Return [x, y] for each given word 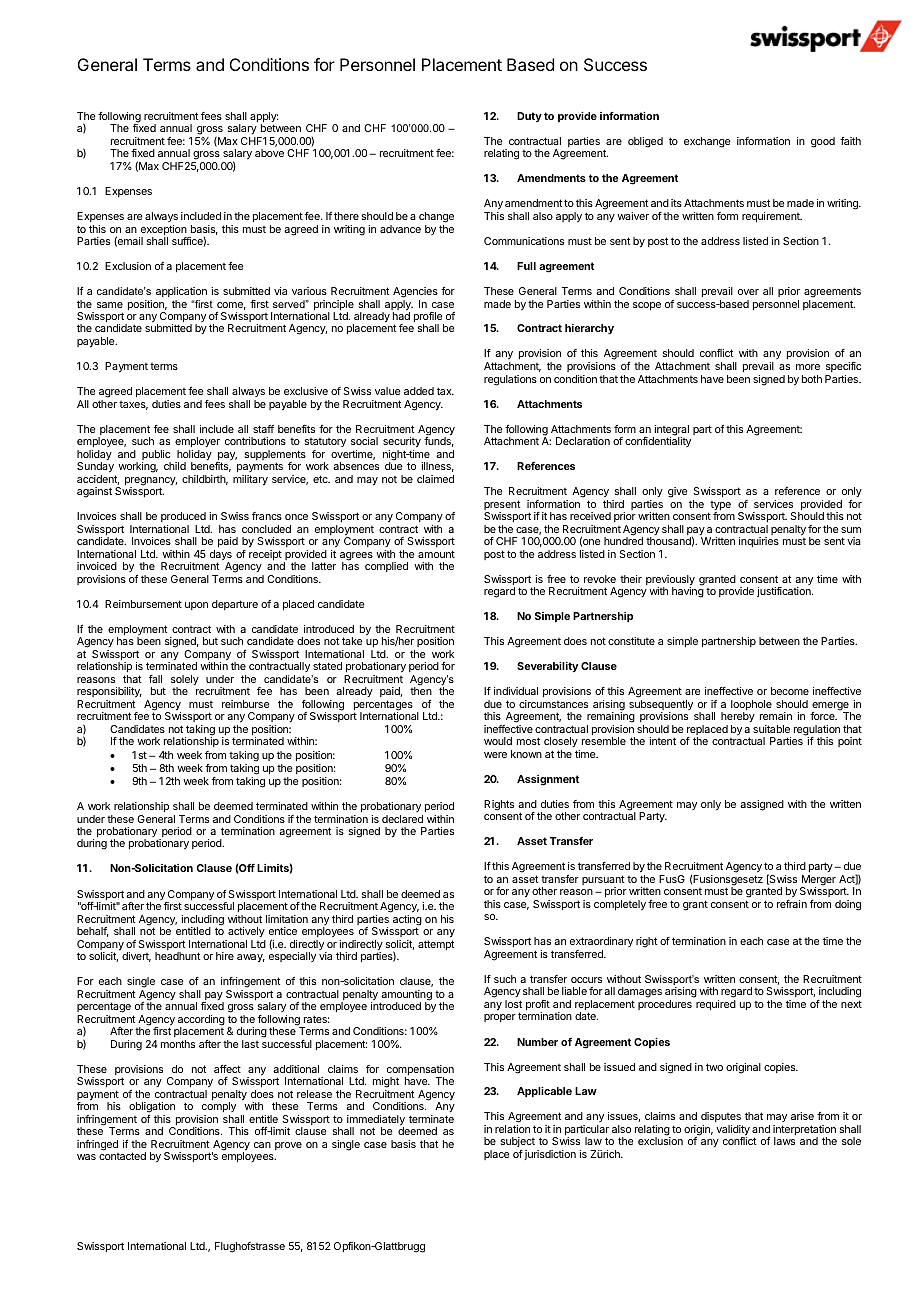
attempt [436, 945]
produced [183, 517]
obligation [152, 1109]
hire [225, 956]
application [181, 292]
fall [155, 679]
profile [429, 318]
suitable [771, 729]
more [808, 367]
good [823, 142]
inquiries [759, 542]
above [269, 153]
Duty [529, 117]
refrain [792, 904]
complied [386, 567]
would [498, 741]
